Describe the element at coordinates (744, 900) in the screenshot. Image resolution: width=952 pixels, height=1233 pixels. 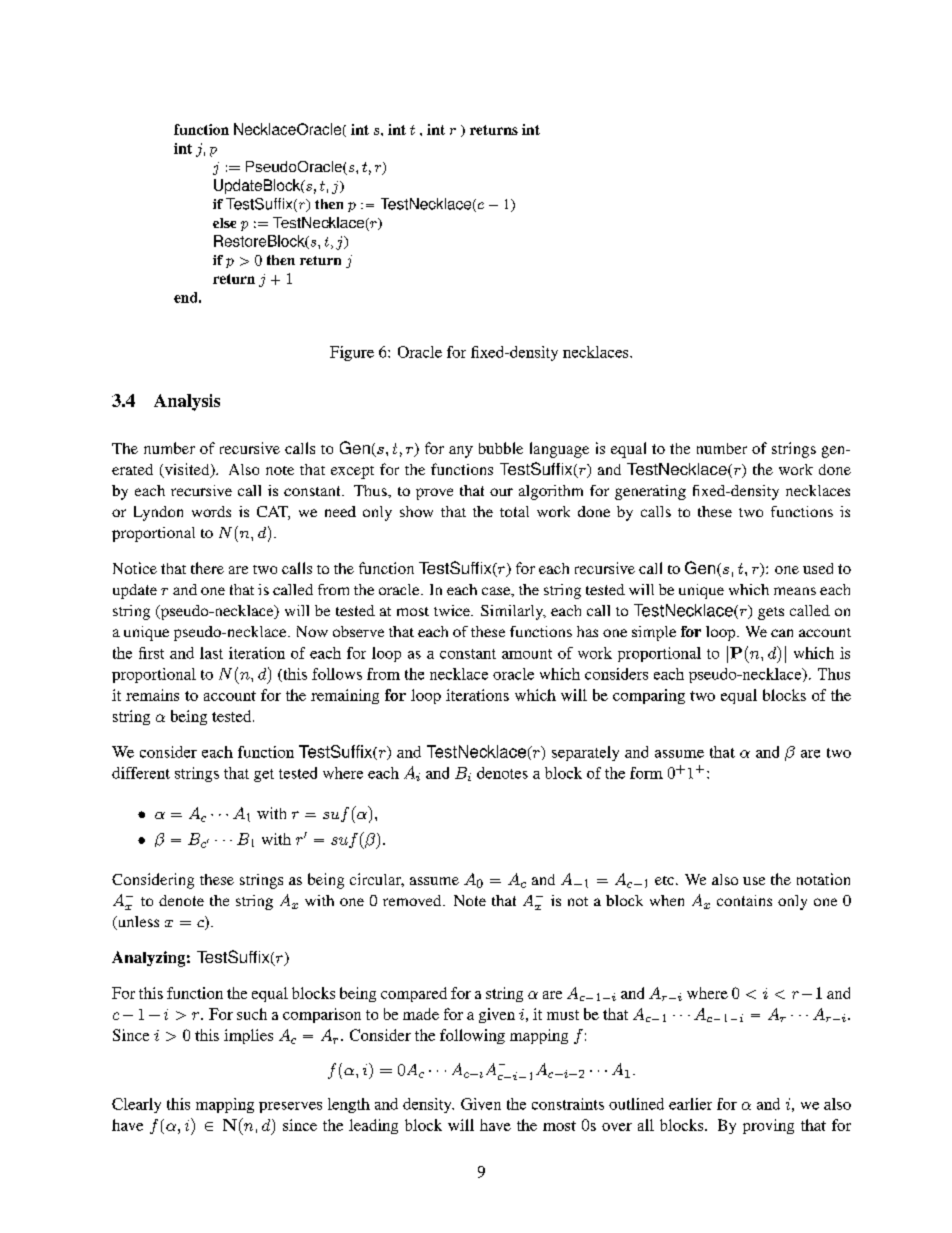
I see `contains` at that location.
